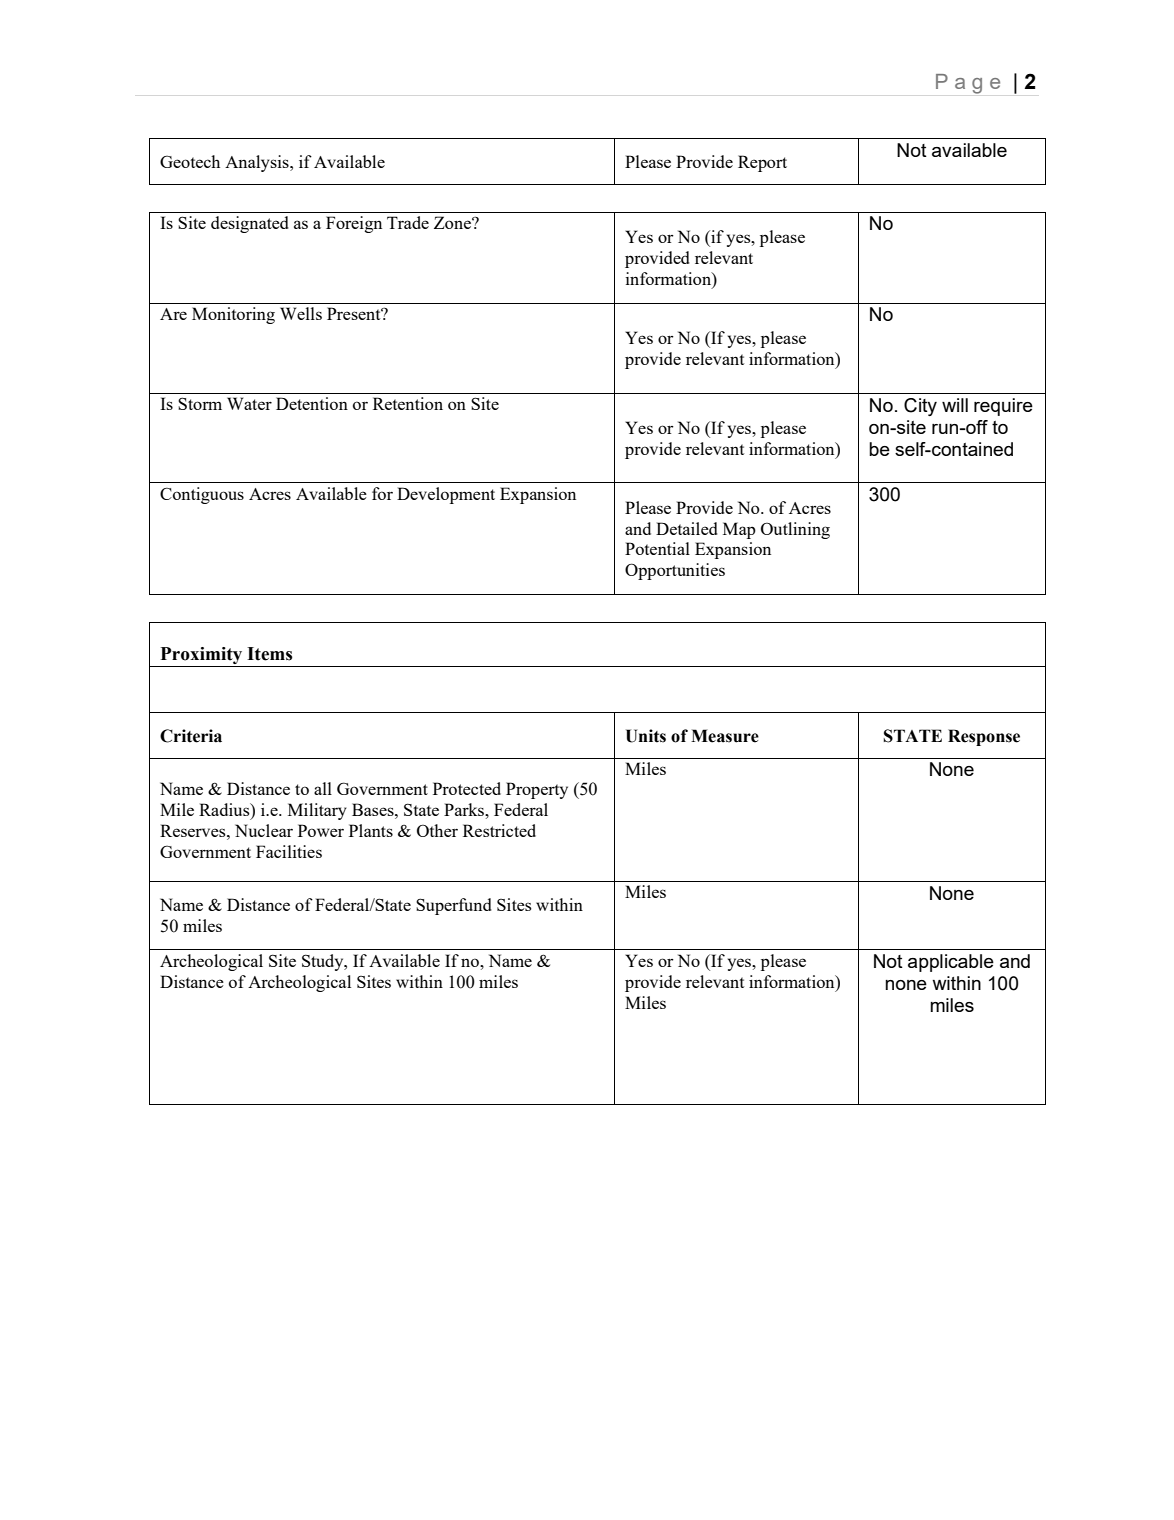 Image resolution: width=1174 pixels, height=1520 pixels. What do you see at coordinates (202, 495) in the page?
I see `Contiguous` at bounding box center [202, 495].
